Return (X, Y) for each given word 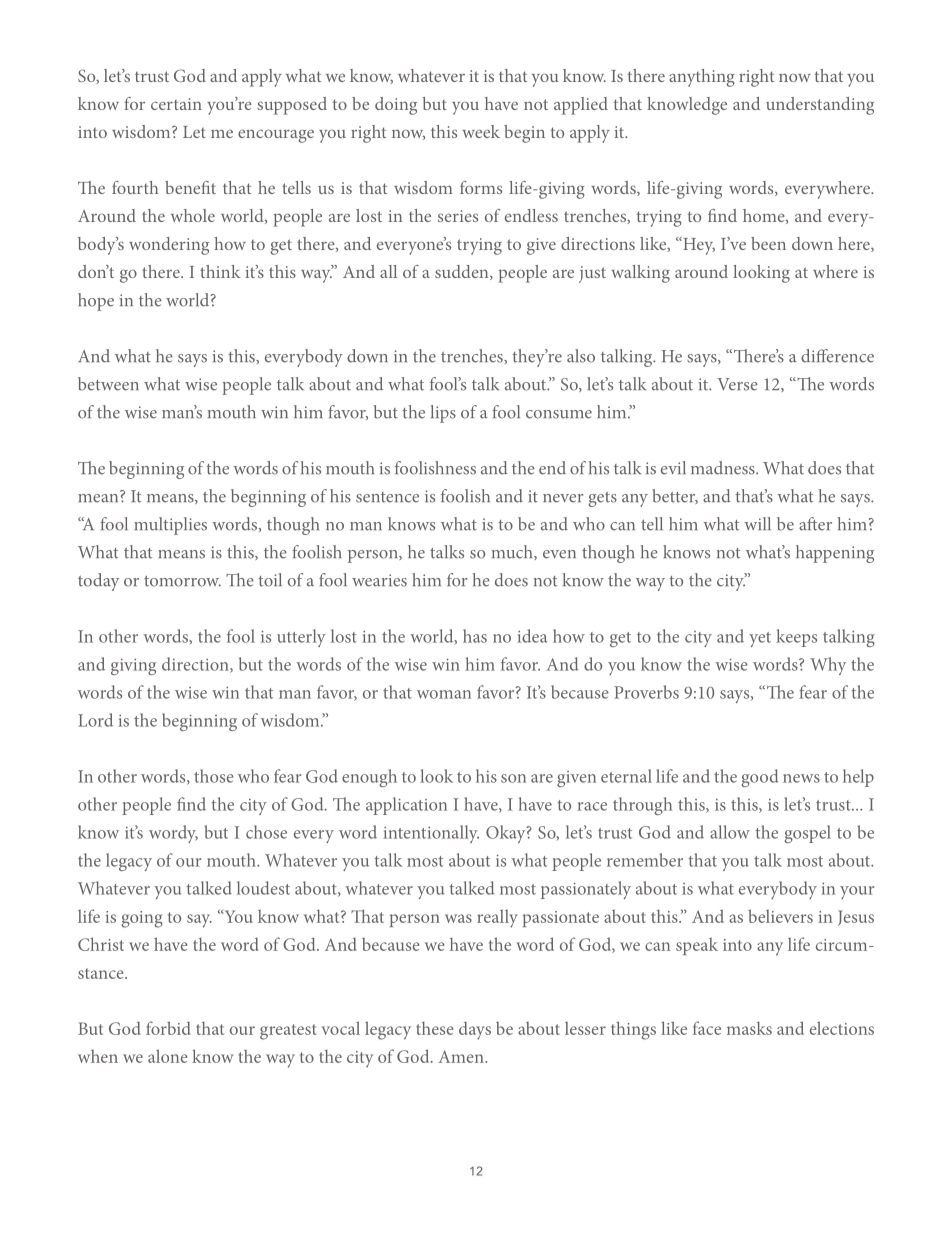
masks (749, 1028)
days (475, 1031)
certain (176, 104)
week (481, 131)
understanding (820, 106)
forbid (168, 1028)
